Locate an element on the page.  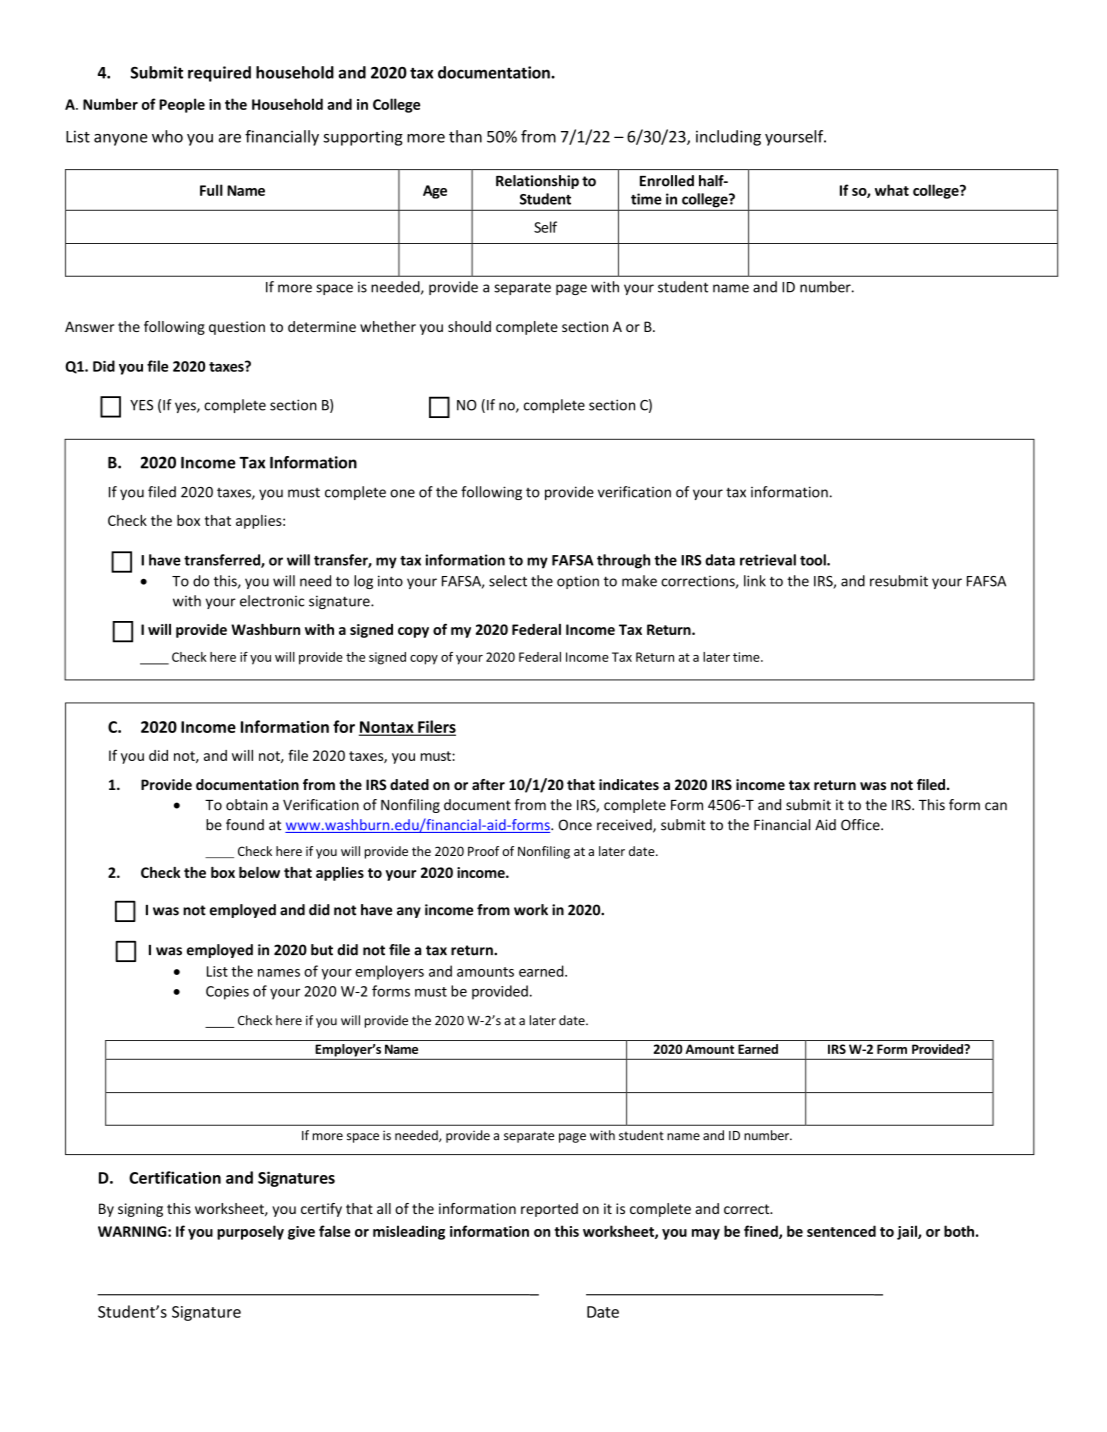
Office is located at coordinates (861, 825).
